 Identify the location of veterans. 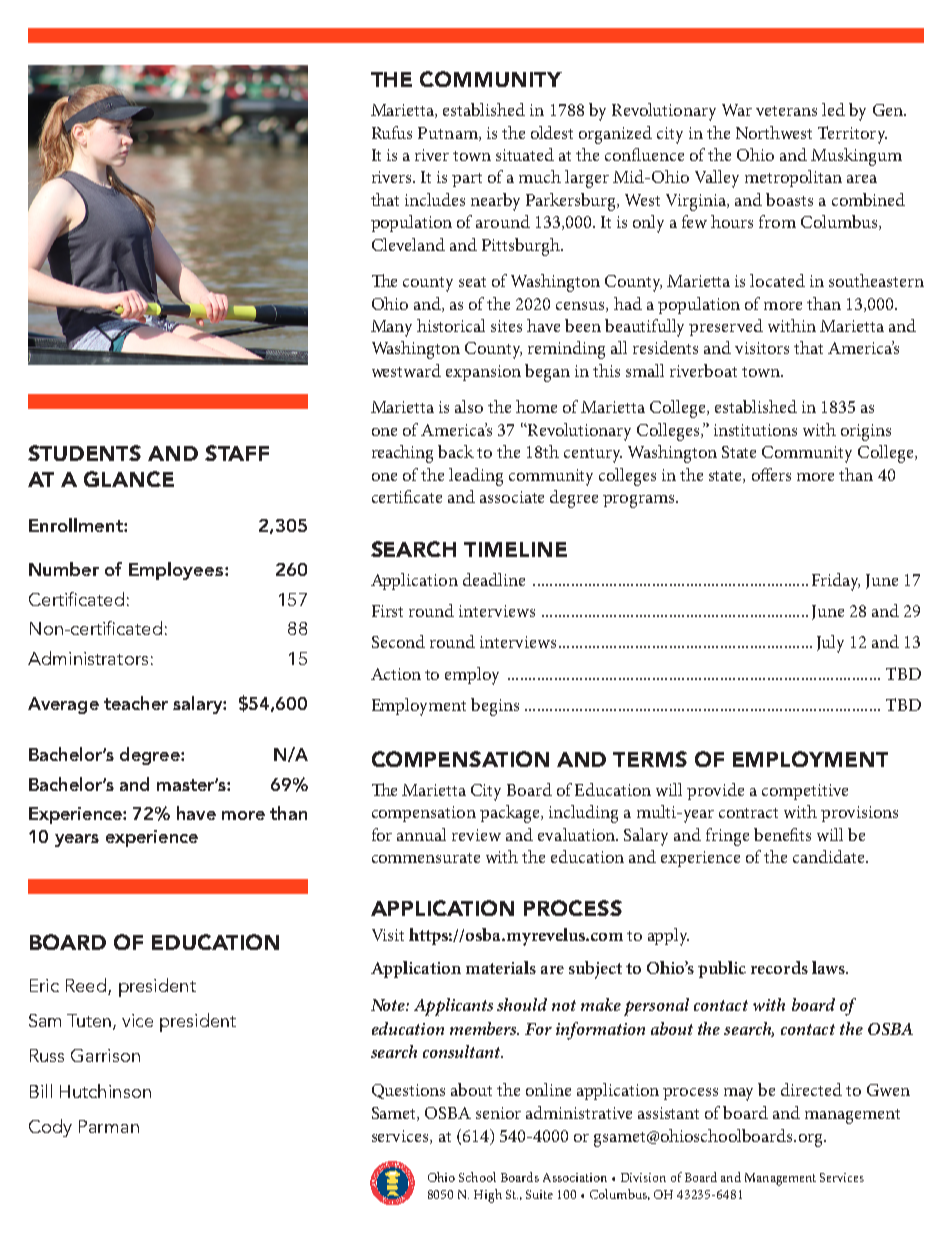
(786, 111).
